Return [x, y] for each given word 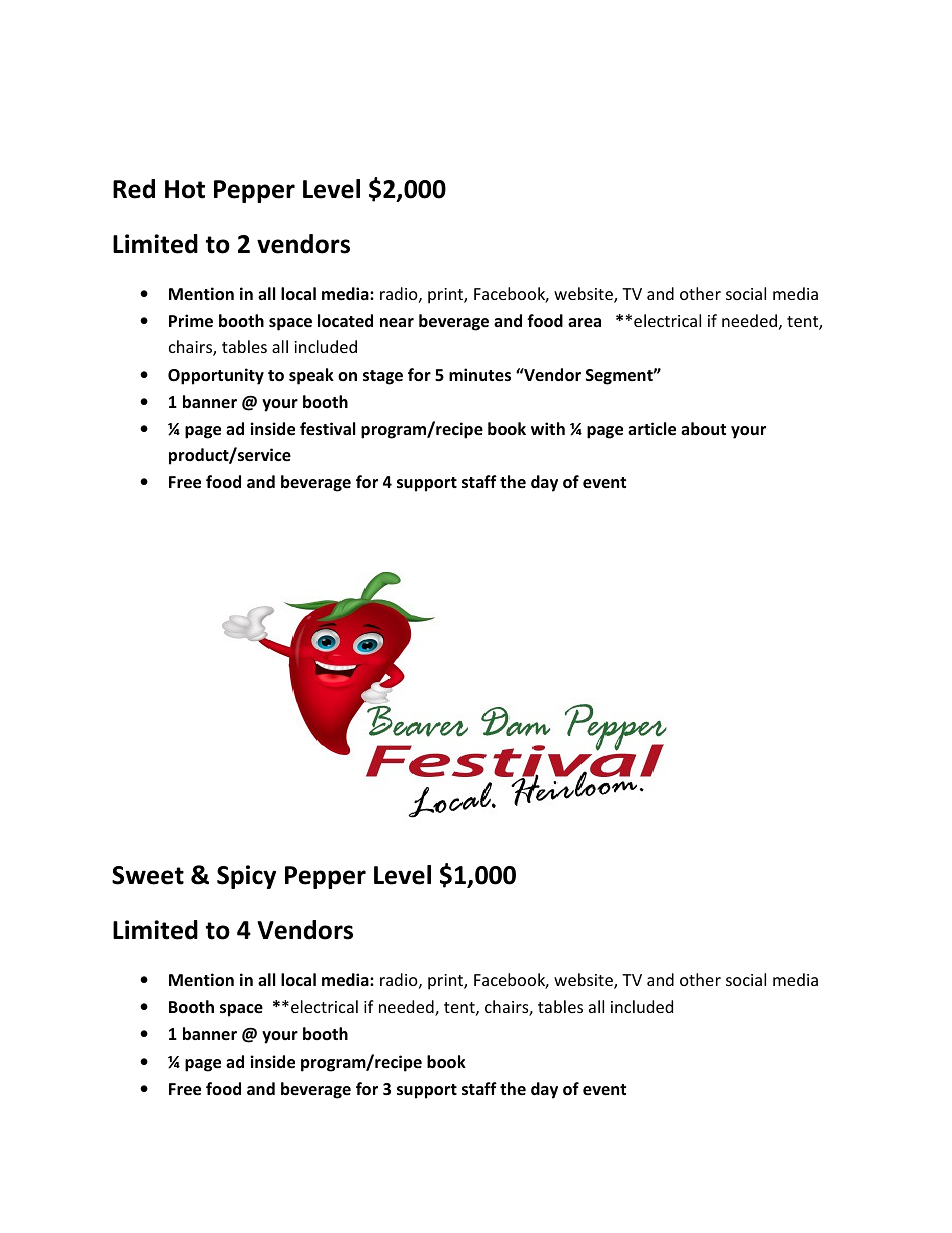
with [548, 428]
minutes [480, 375]
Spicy [246, 877]
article [652, 429]
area [584, 323]
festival [327, 429]
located [345, 321]
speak [311, 376]
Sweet [148, 875]
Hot [185, 189]
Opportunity [216, 376]
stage [383, 377]
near [397, 323]
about [703, 428]
